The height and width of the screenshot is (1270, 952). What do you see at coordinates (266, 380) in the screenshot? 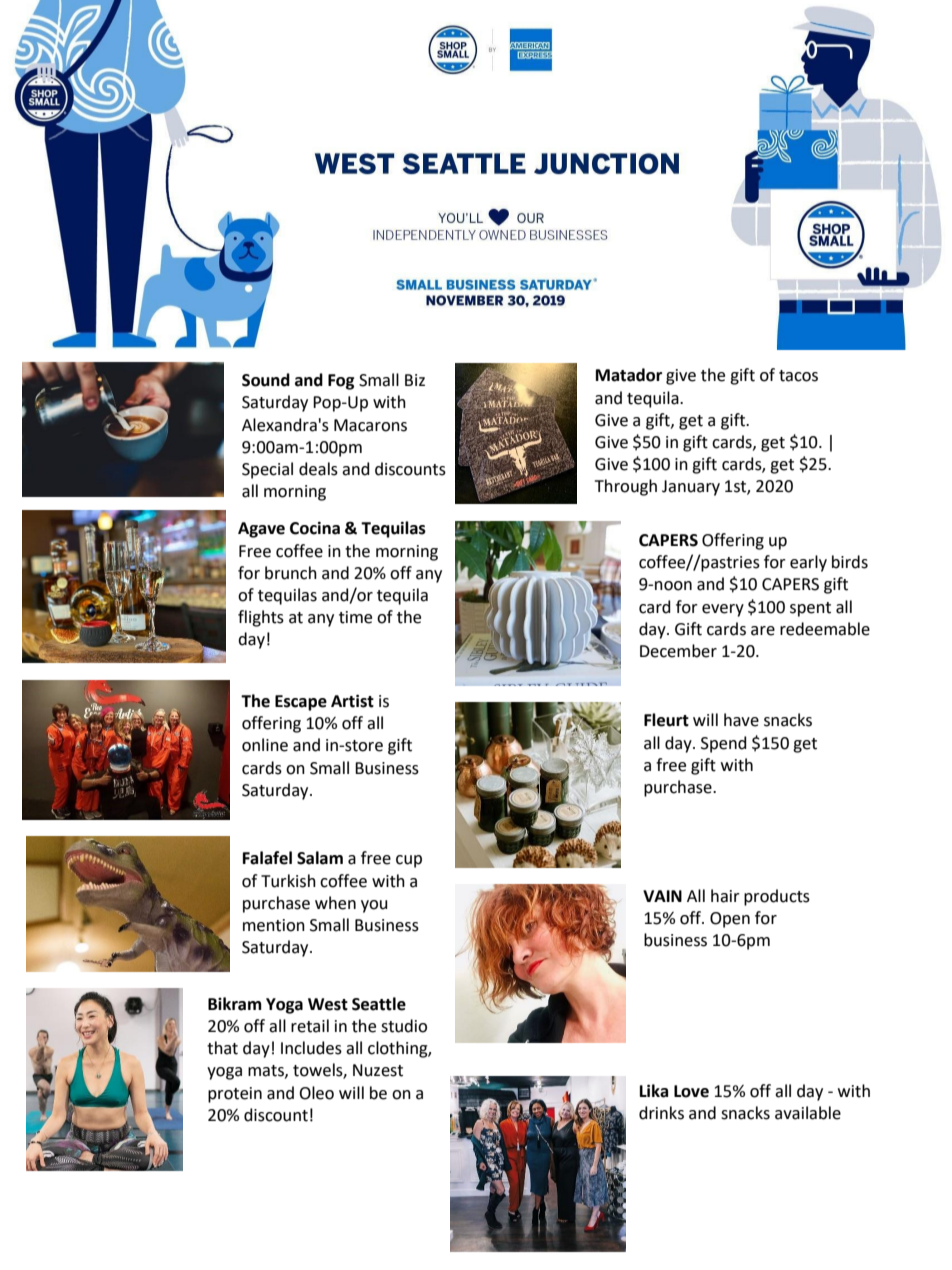
I see `Sound` at bounding box center [266, 380].
